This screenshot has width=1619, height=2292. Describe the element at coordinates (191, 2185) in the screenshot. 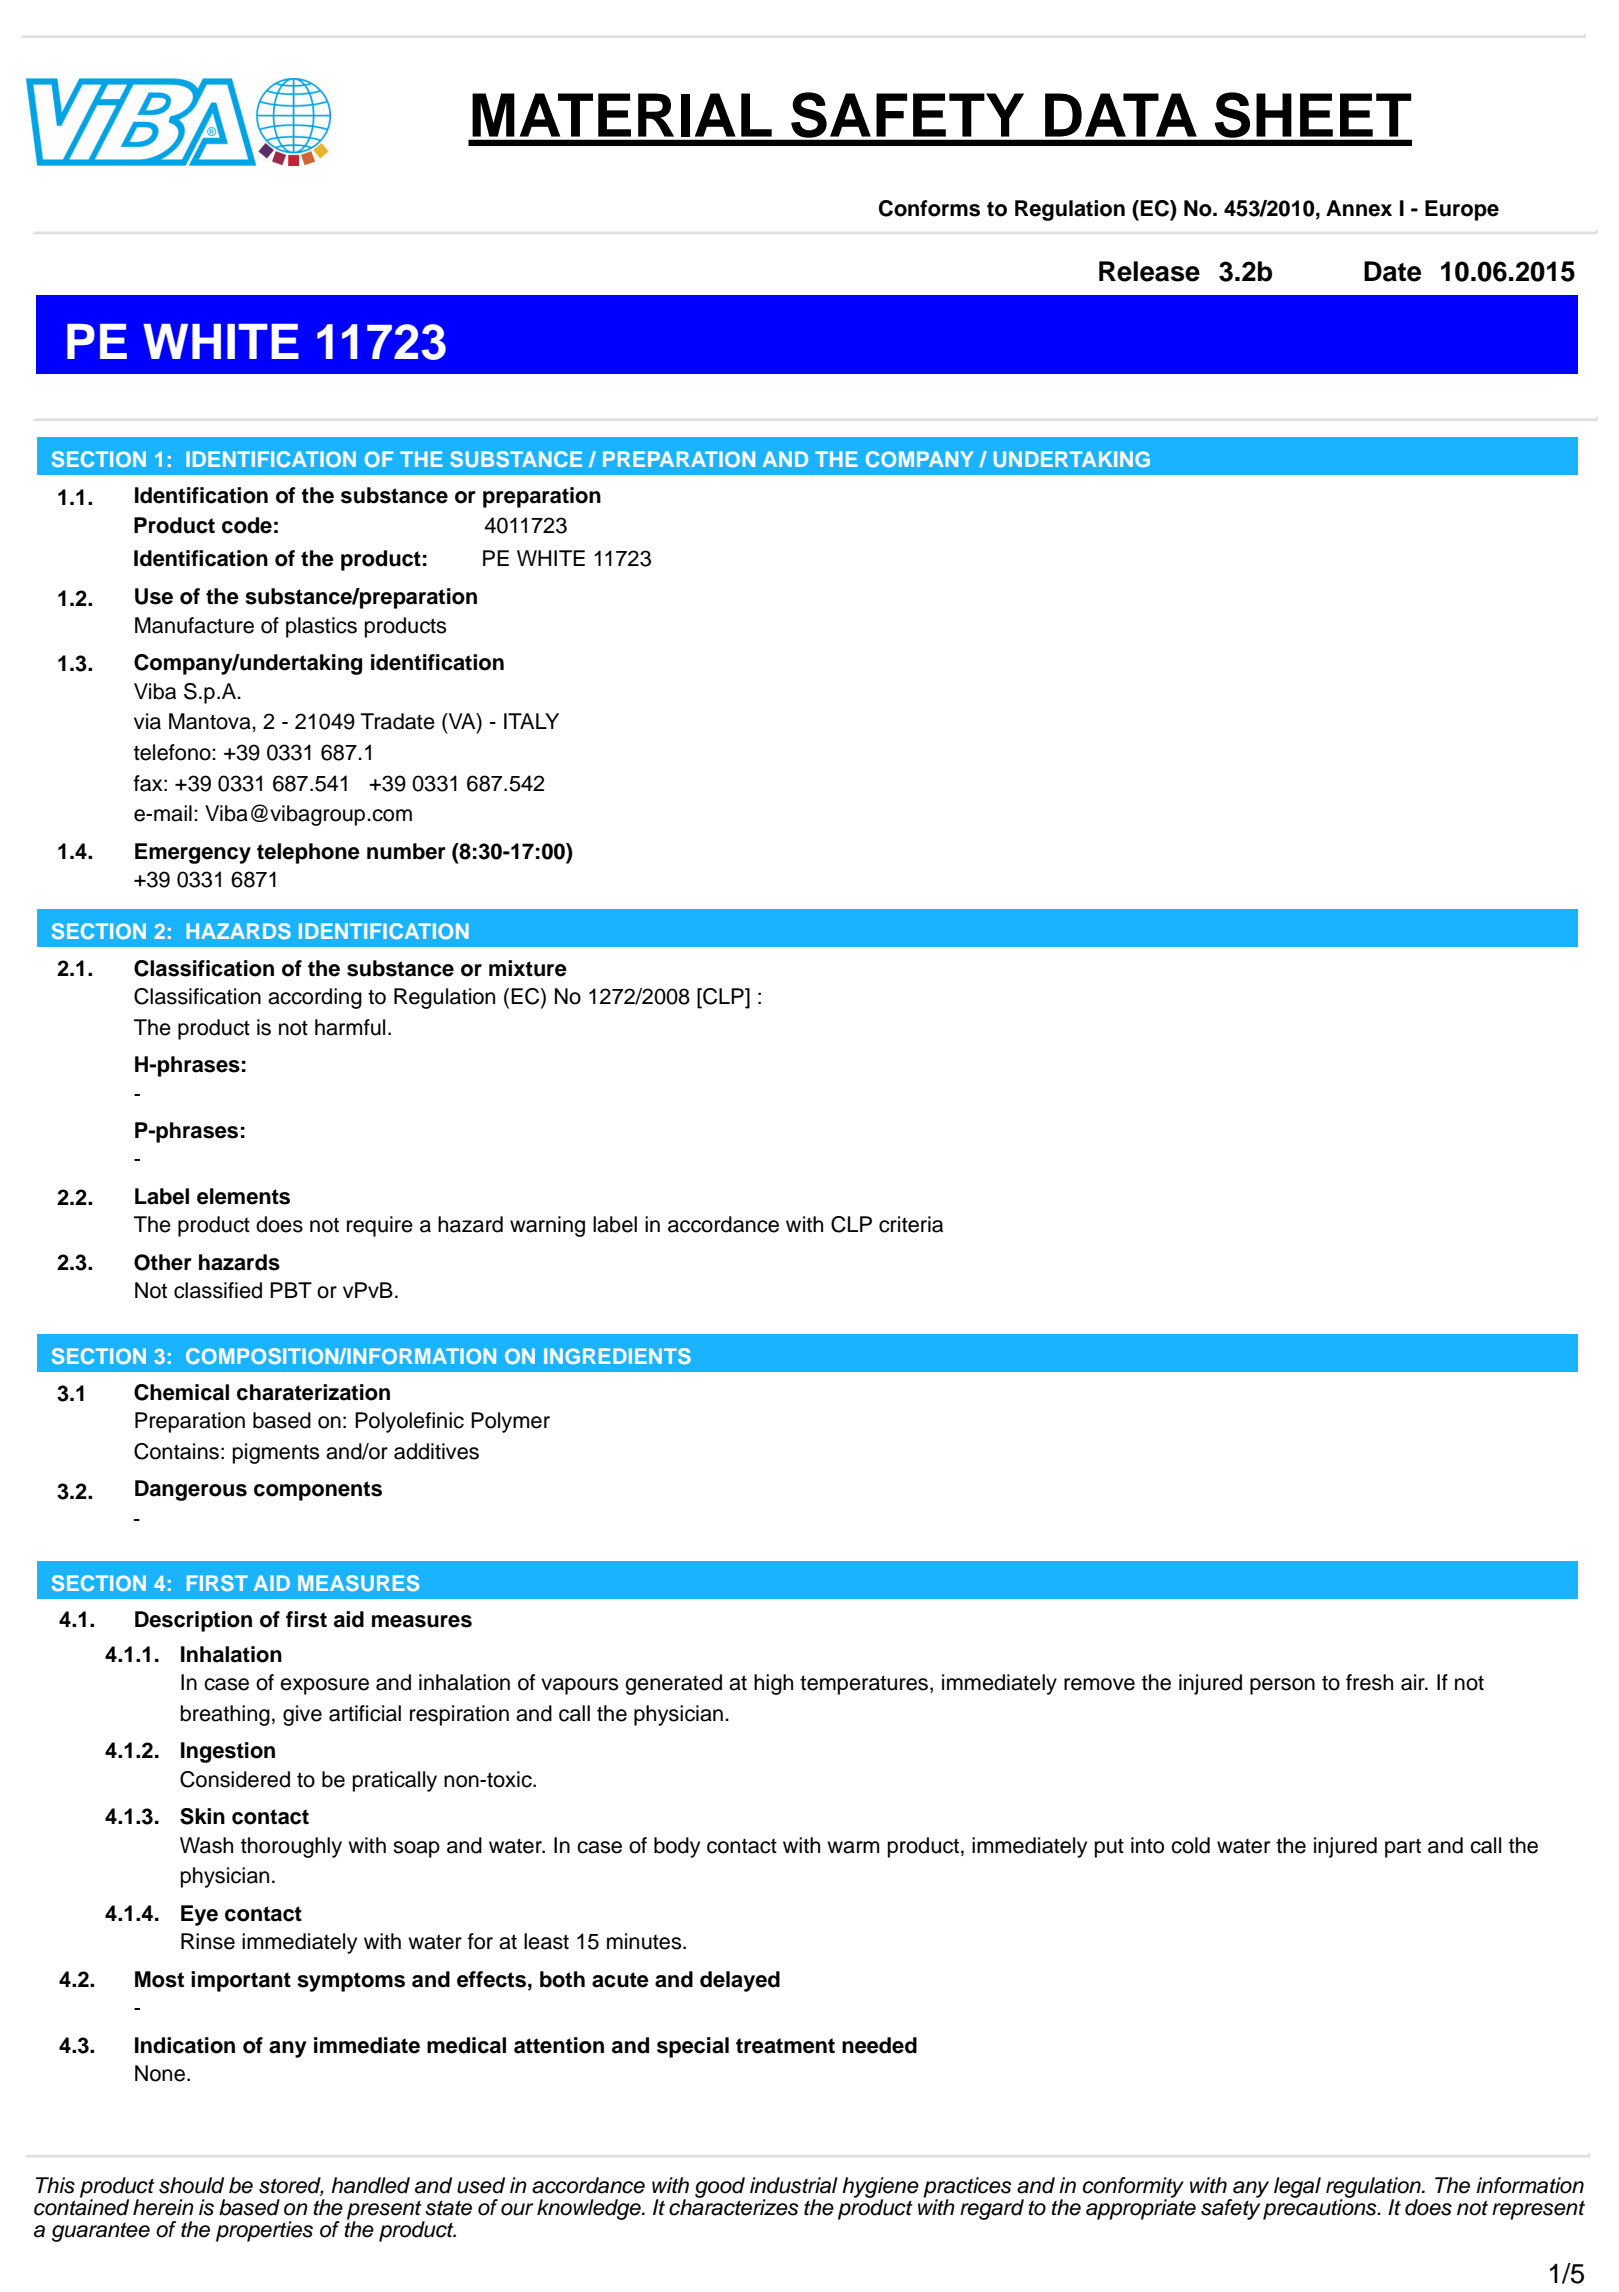

I see `should` at that location.
